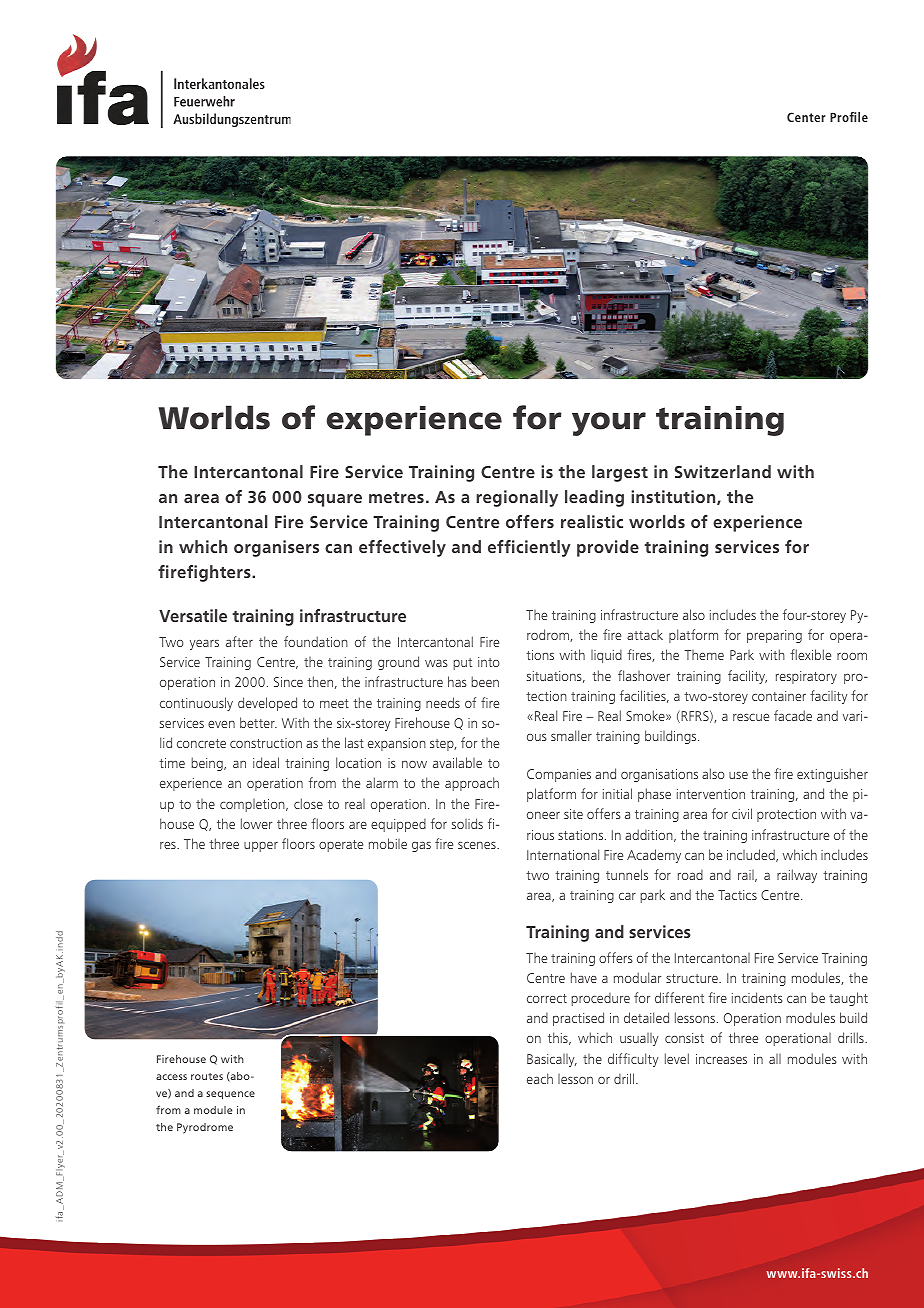 Image resolution: width=924 pixels, height=1308 pixels. Describe the element at coordinates (230, 1095) in the document. I see `sequence` at that location.
